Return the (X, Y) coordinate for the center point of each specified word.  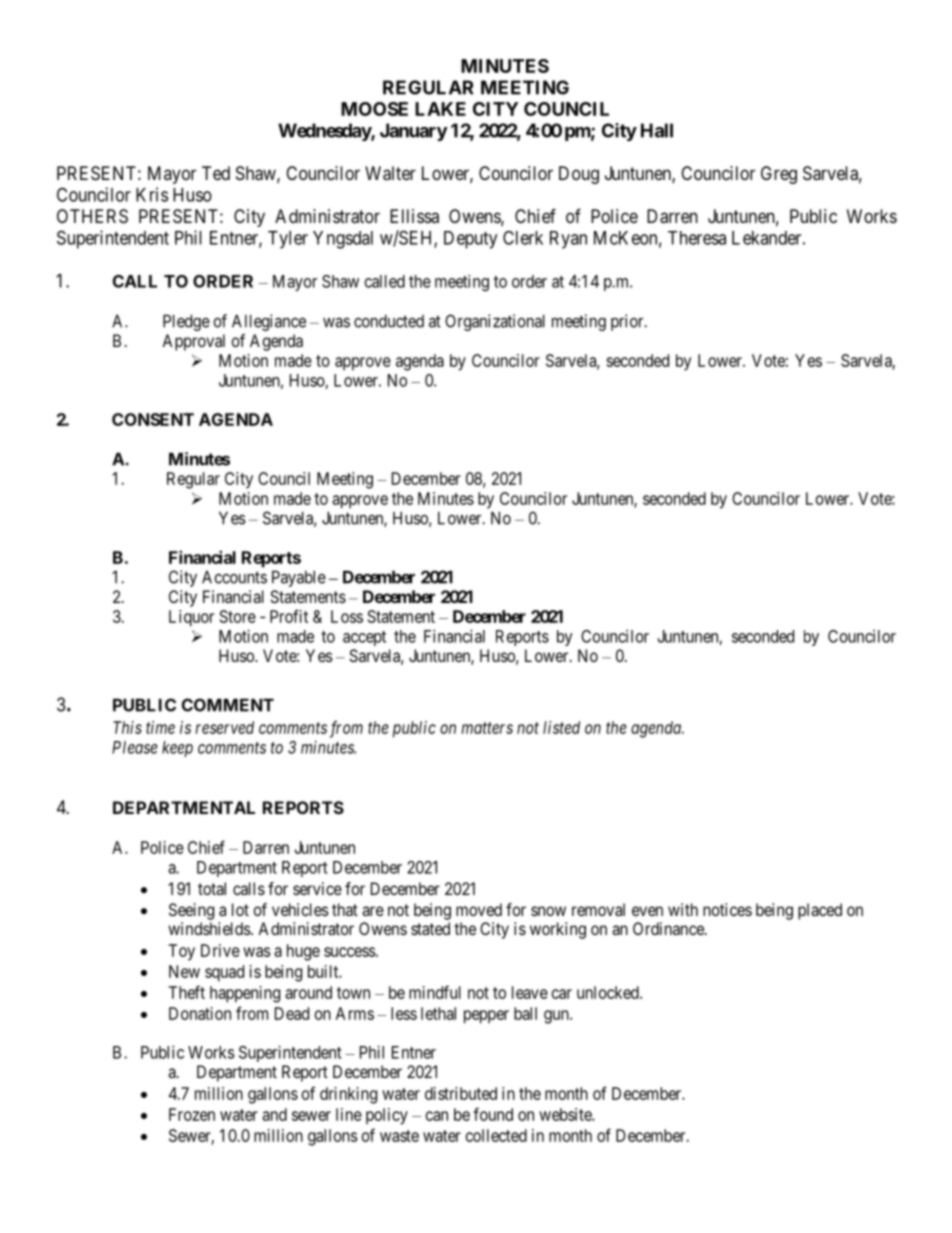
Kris (152, 194)
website (566, 1114)
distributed (461, 1093)
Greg (779, 175)
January (414, 132)
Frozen (192, 1114)
